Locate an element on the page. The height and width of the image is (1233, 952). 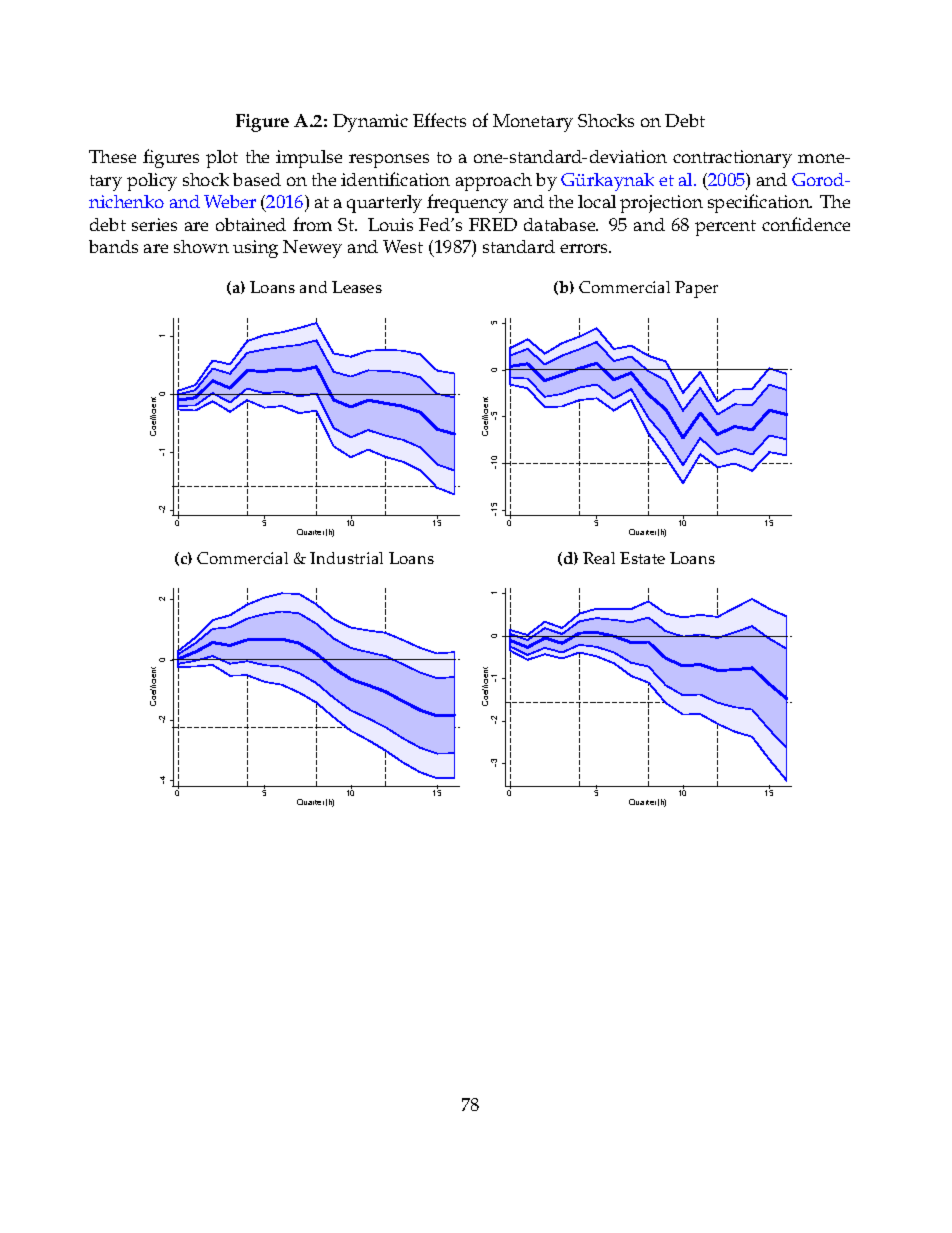
West is located at coordinates (403, 246).
